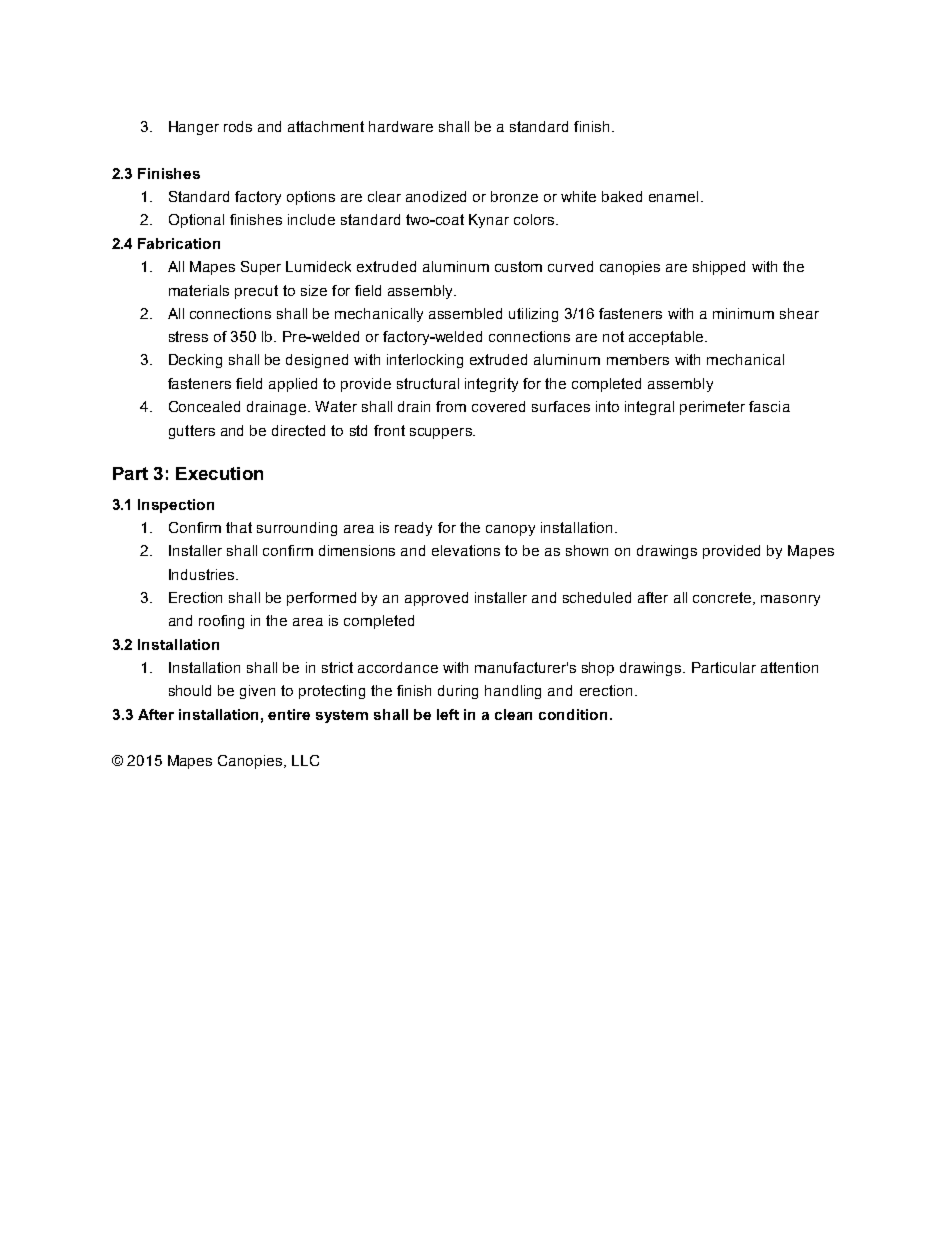 Image resolution: width=952 pixels, height=1233 pixels. What do you see at coordinates (789, 667) in the image?
I see `attention` at bounding box center [789, 667].
